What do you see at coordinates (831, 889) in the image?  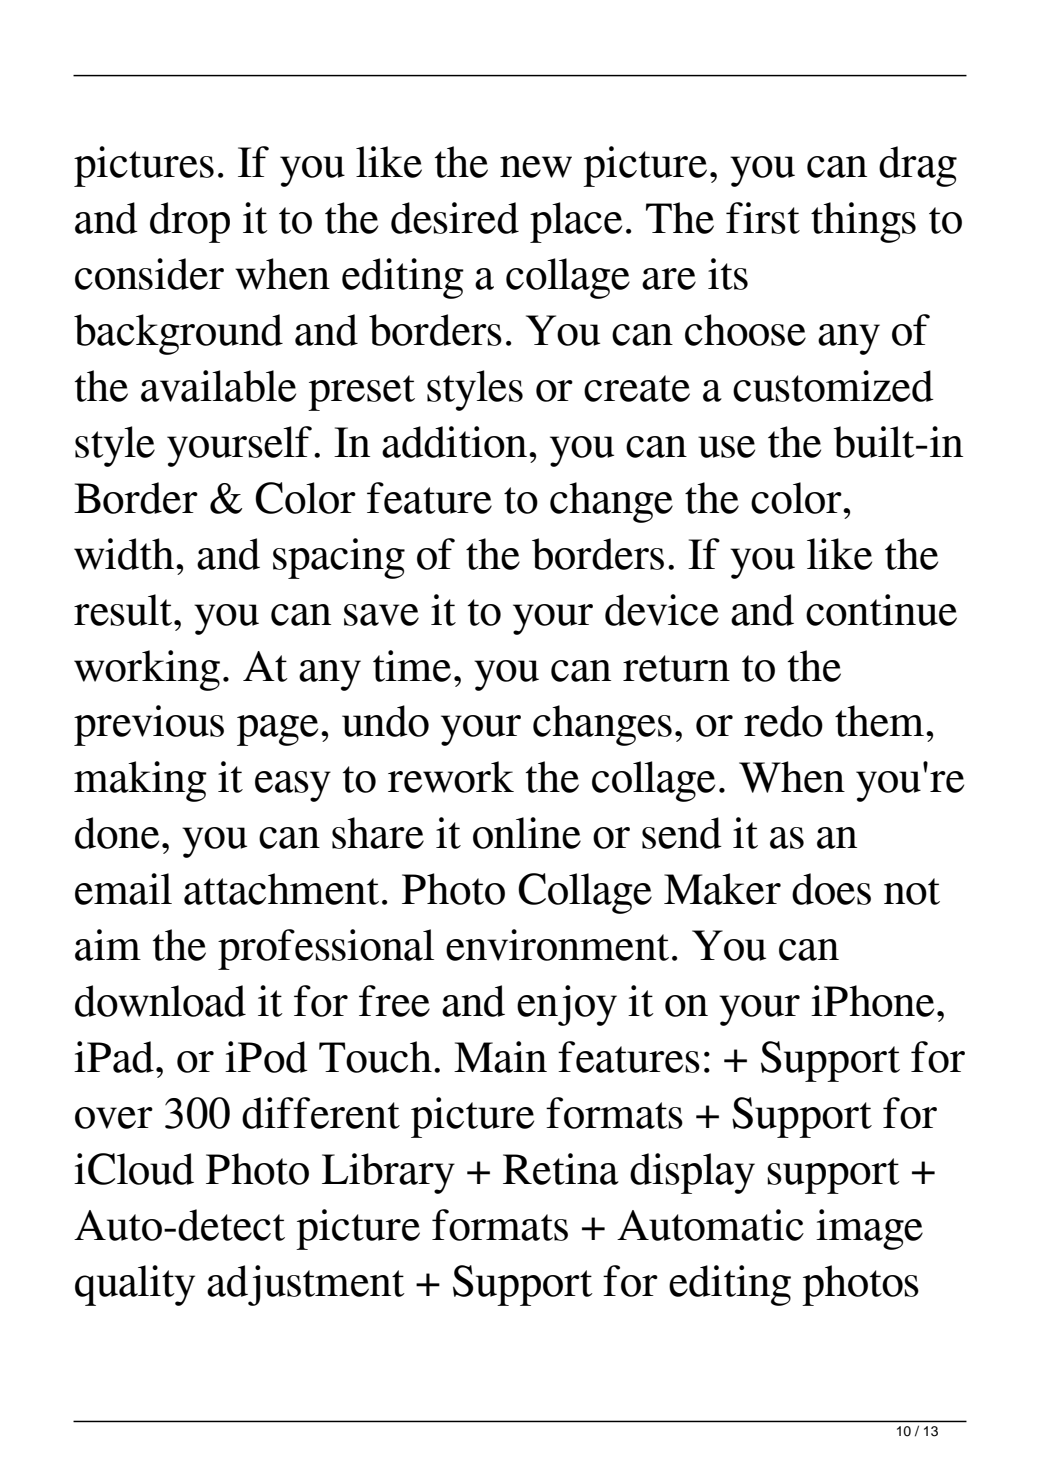 I see `does` at bounding box center [831, 889].
